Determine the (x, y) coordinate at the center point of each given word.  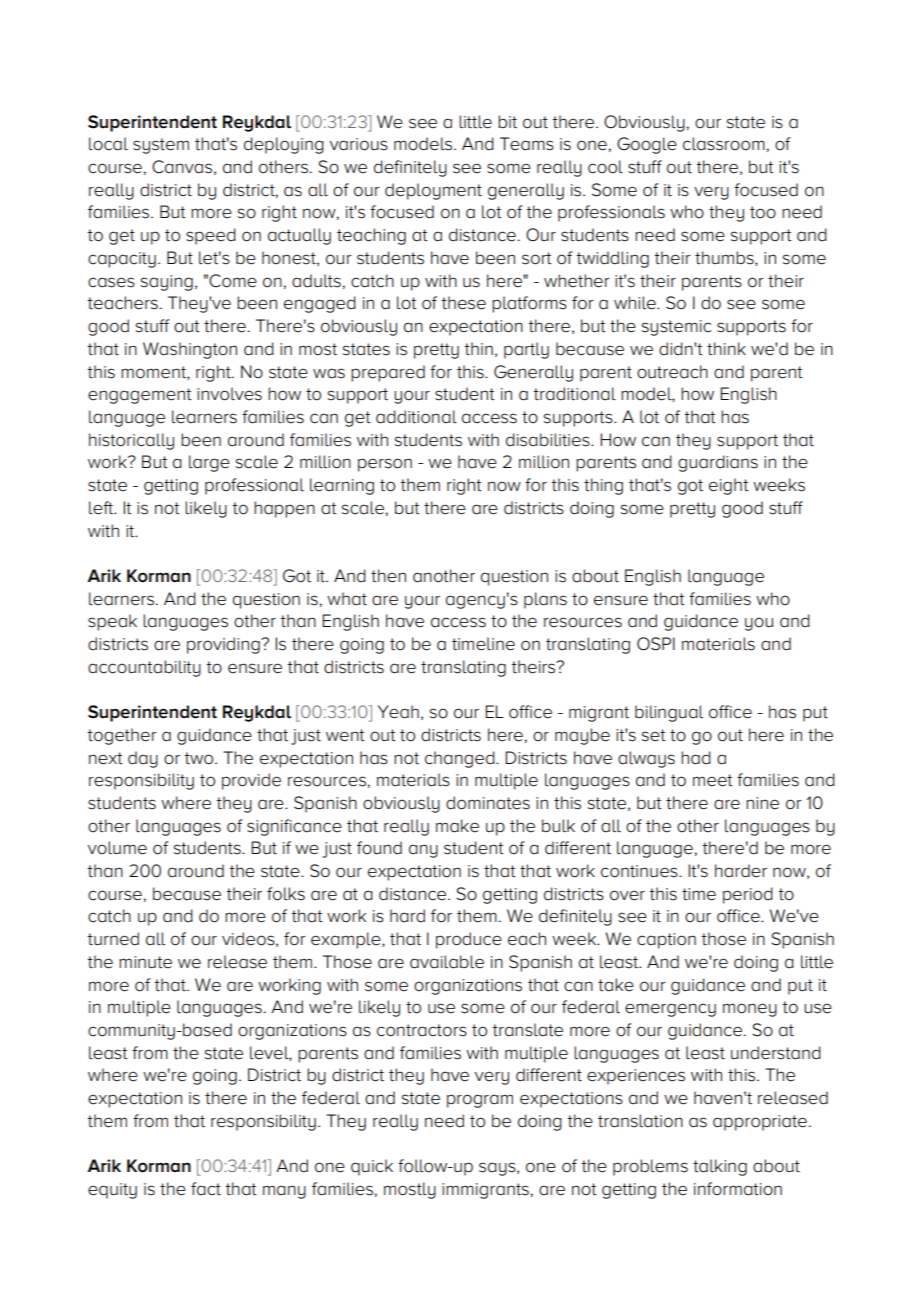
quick (372, 1167)
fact (206, 1188)
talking (720, 1167)
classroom (724, 144)
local (108, 144)
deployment (433, 191)
